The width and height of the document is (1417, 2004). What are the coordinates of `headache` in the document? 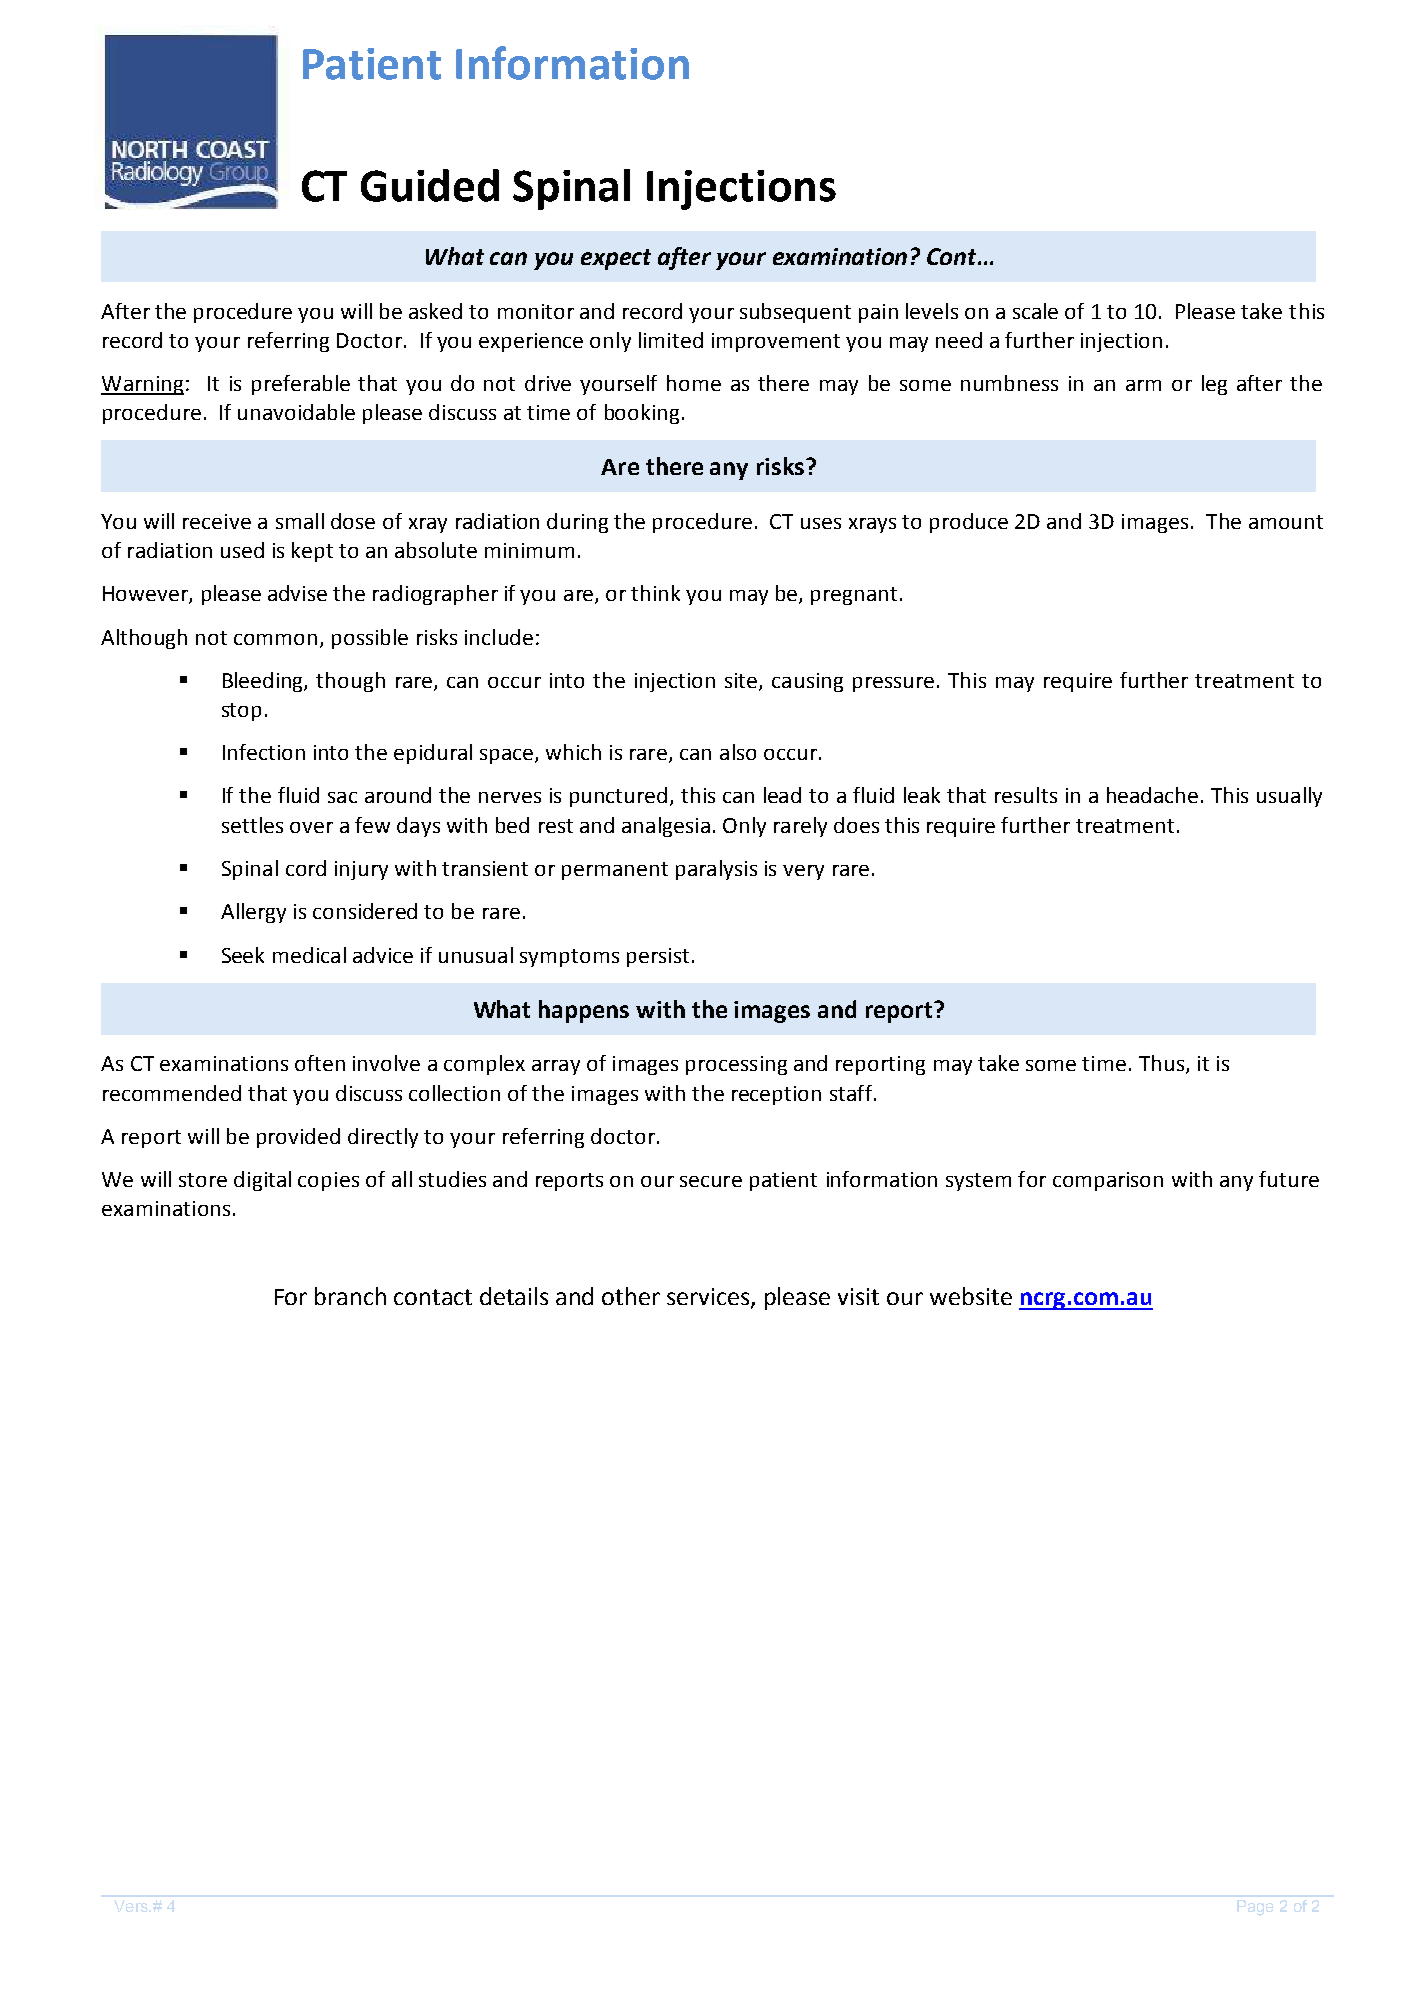 It's located at (1152, 795).
